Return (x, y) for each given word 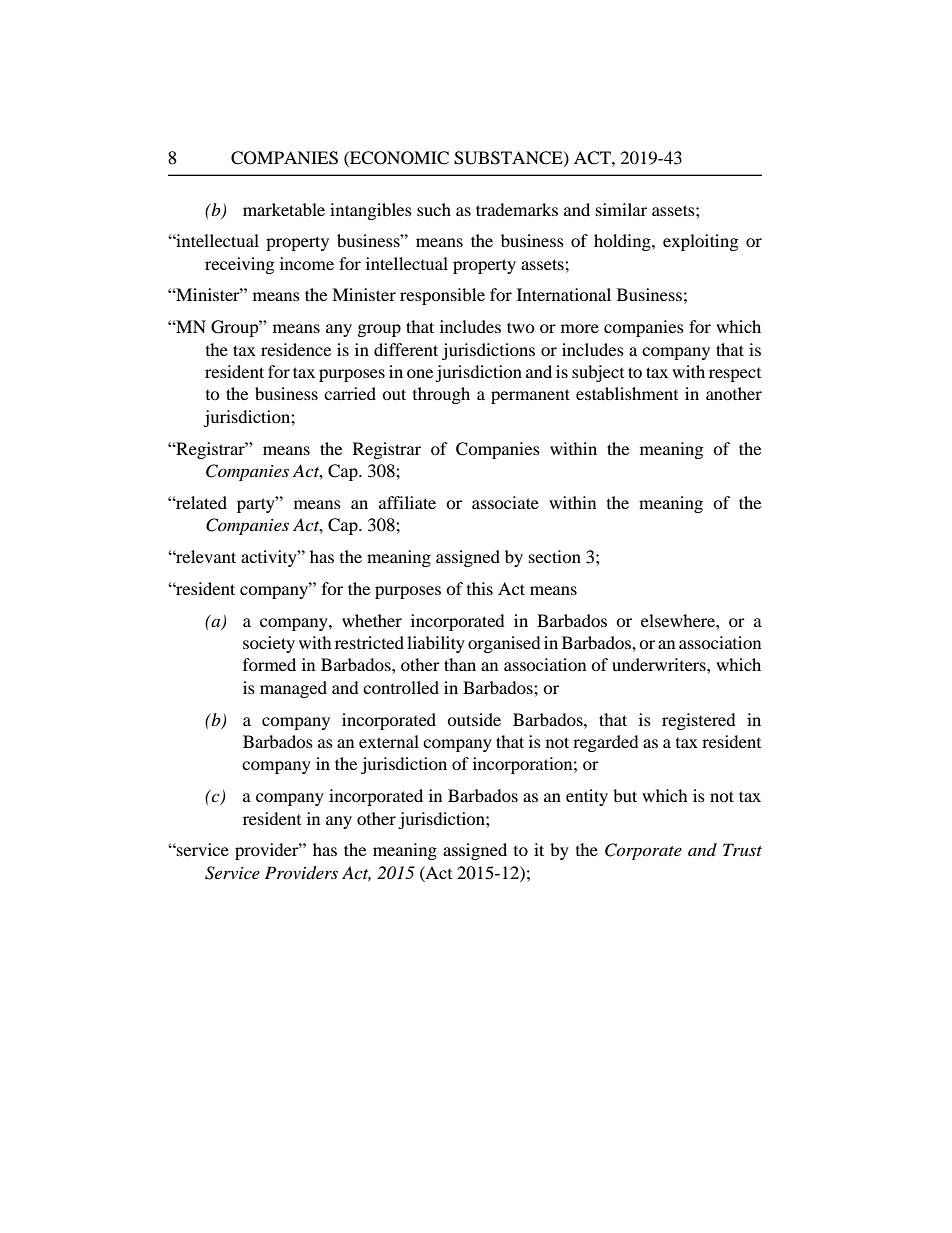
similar (621, 209)
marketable (284, 209)
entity (587, 797)
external (389, 741)
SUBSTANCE (509, 158)
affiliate (407, 502)
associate (505, 502)
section (555, 556)
